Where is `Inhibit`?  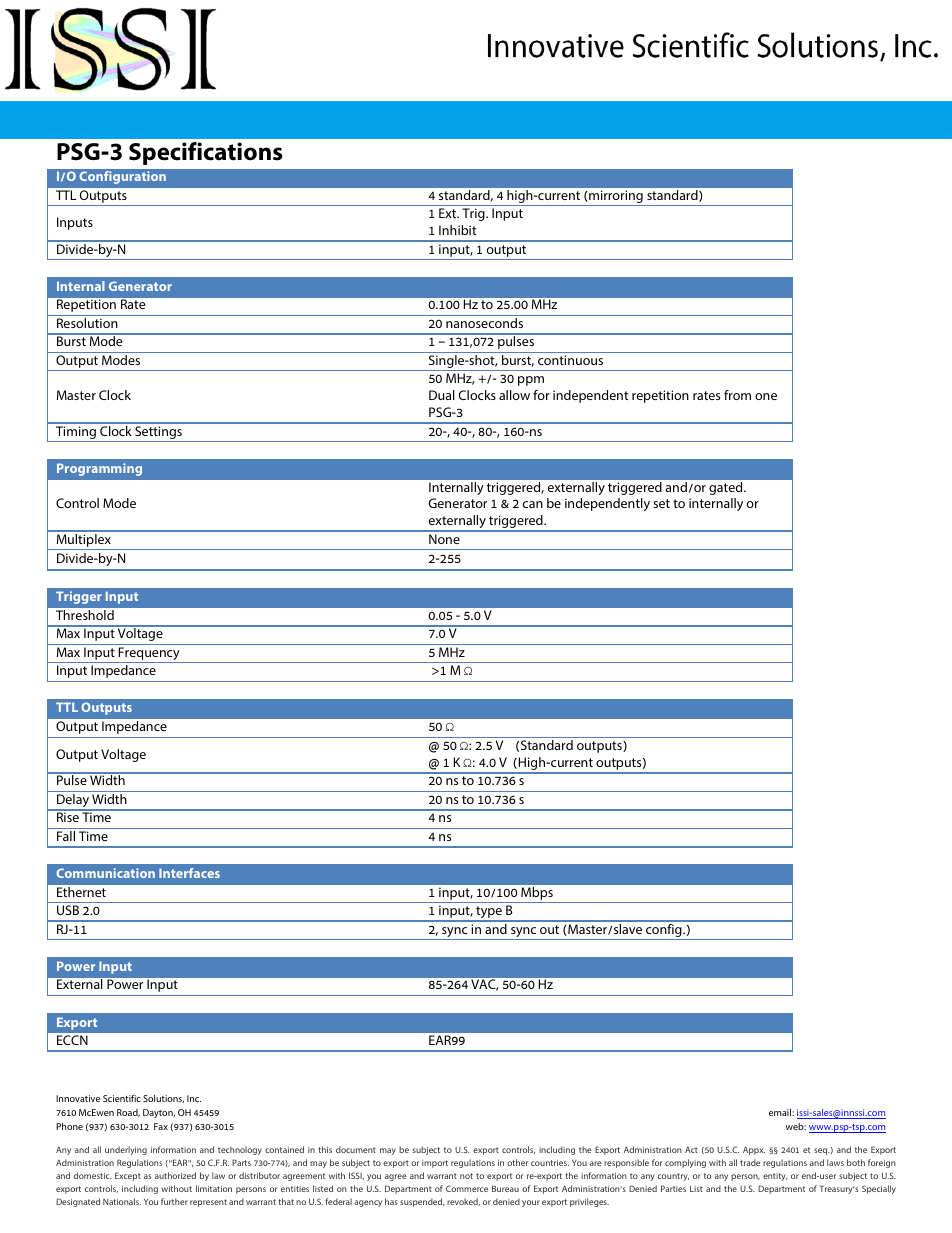 Inhibit is located at coordinates (458, 230).
